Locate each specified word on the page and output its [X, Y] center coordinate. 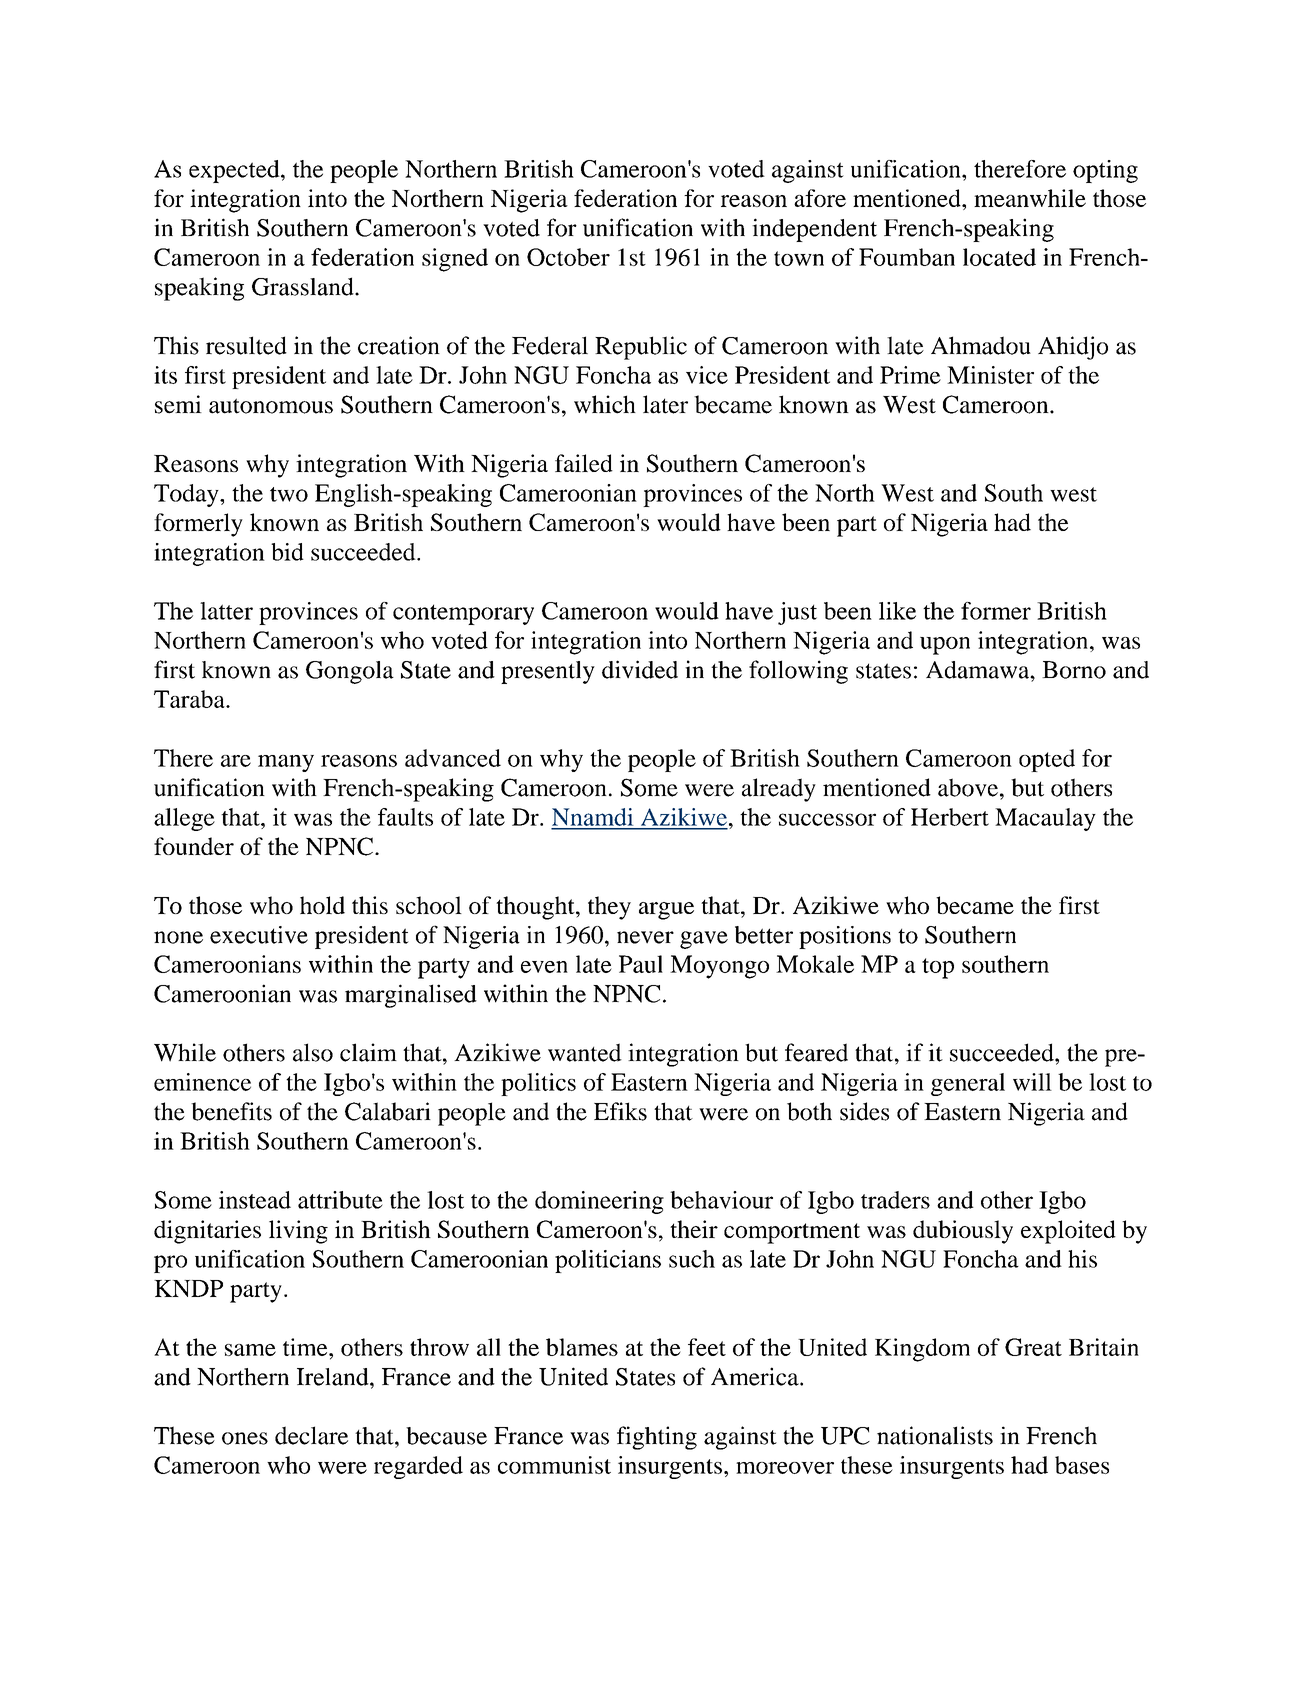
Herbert [950, 817]
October [568, 257]
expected [235, 171]
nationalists [935, 1435]
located [999, 257]
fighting [657, 1438]
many [286, 763]
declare [311, 1435]
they [609, 908]
